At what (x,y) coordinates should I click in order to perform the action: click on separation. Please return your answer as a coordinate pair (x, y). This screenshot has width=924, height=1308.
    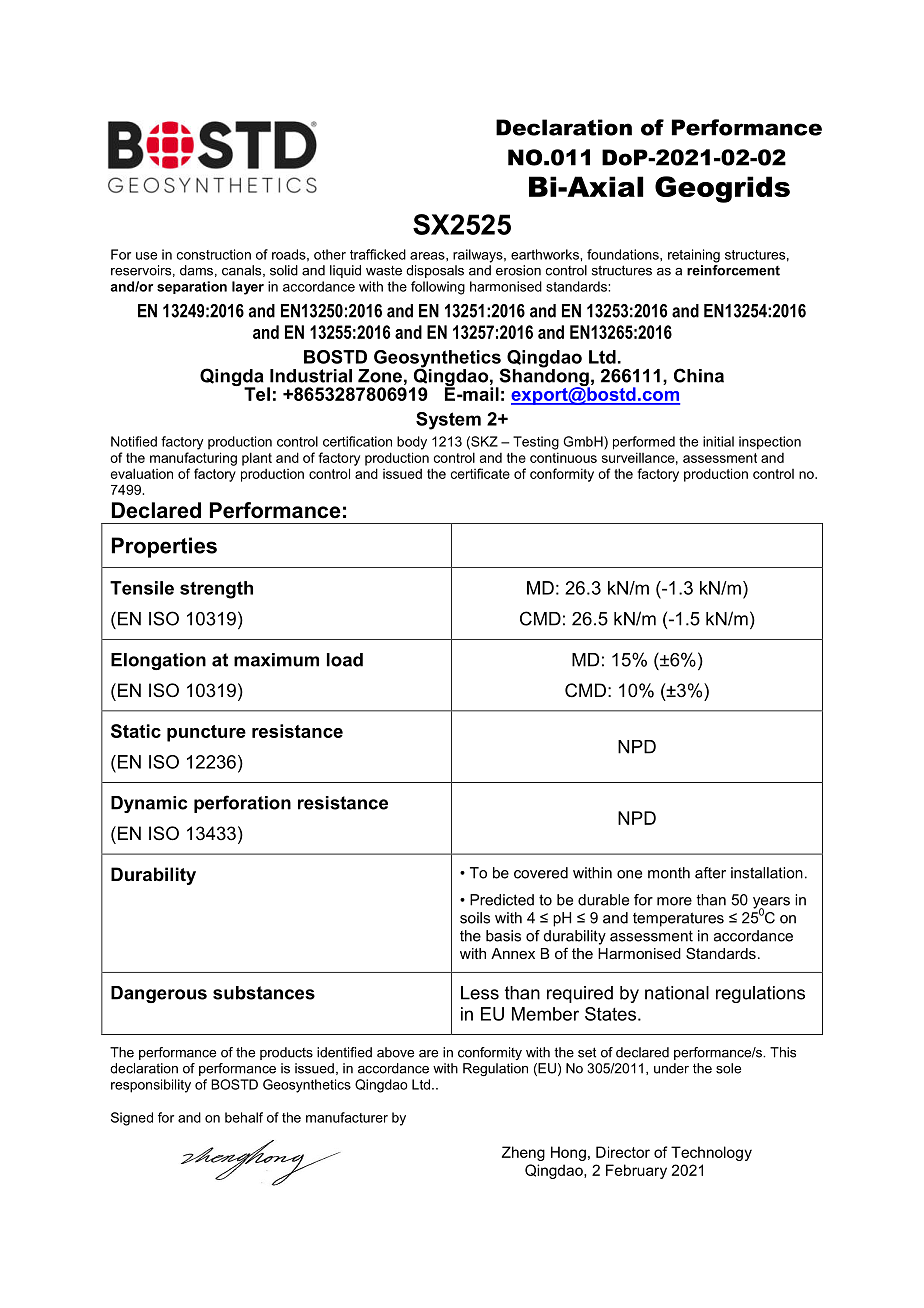
    Looking at the image, I should click on (192, 287).
